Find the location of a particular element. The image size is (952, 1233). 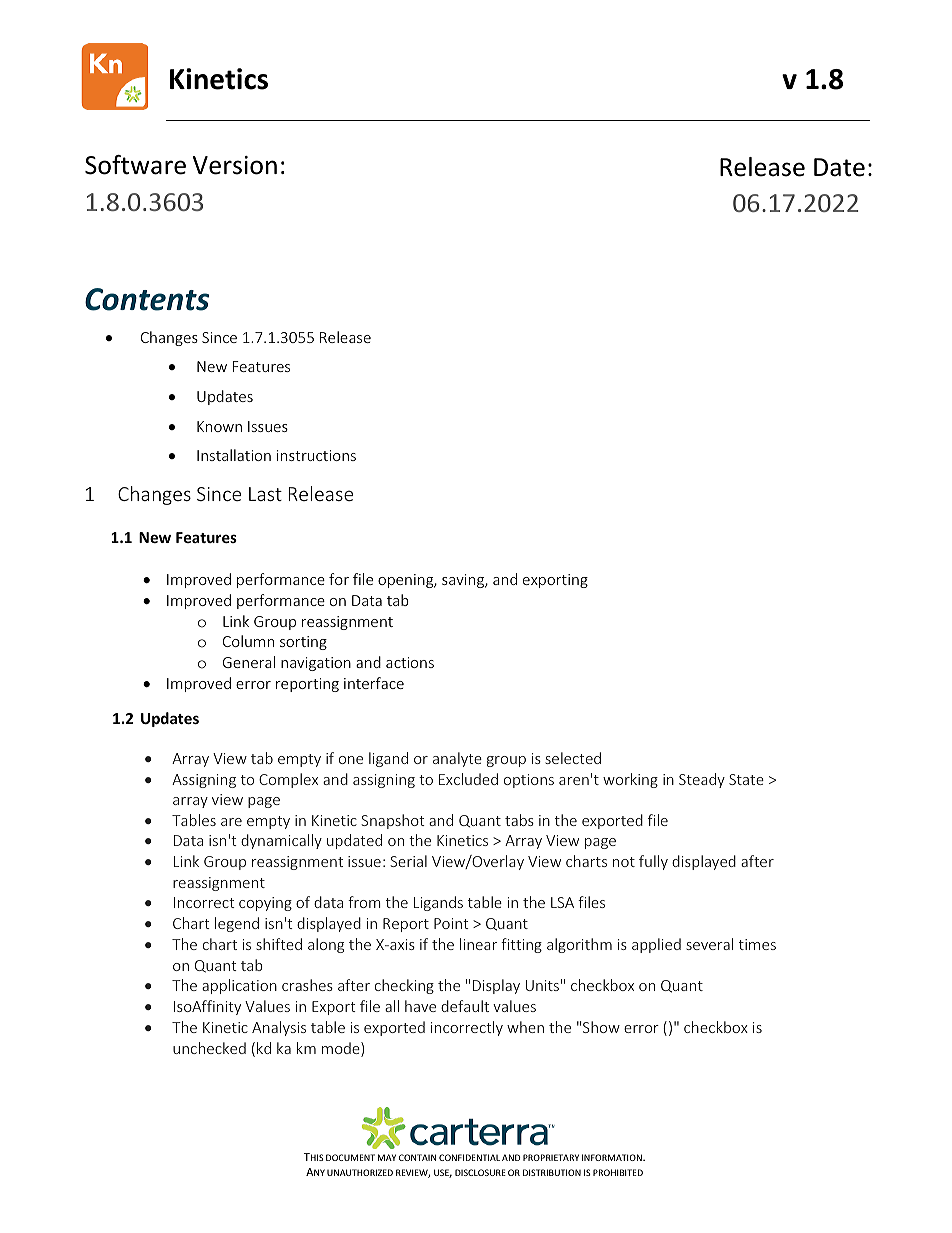

Software is located at coordinates (135, 165).
